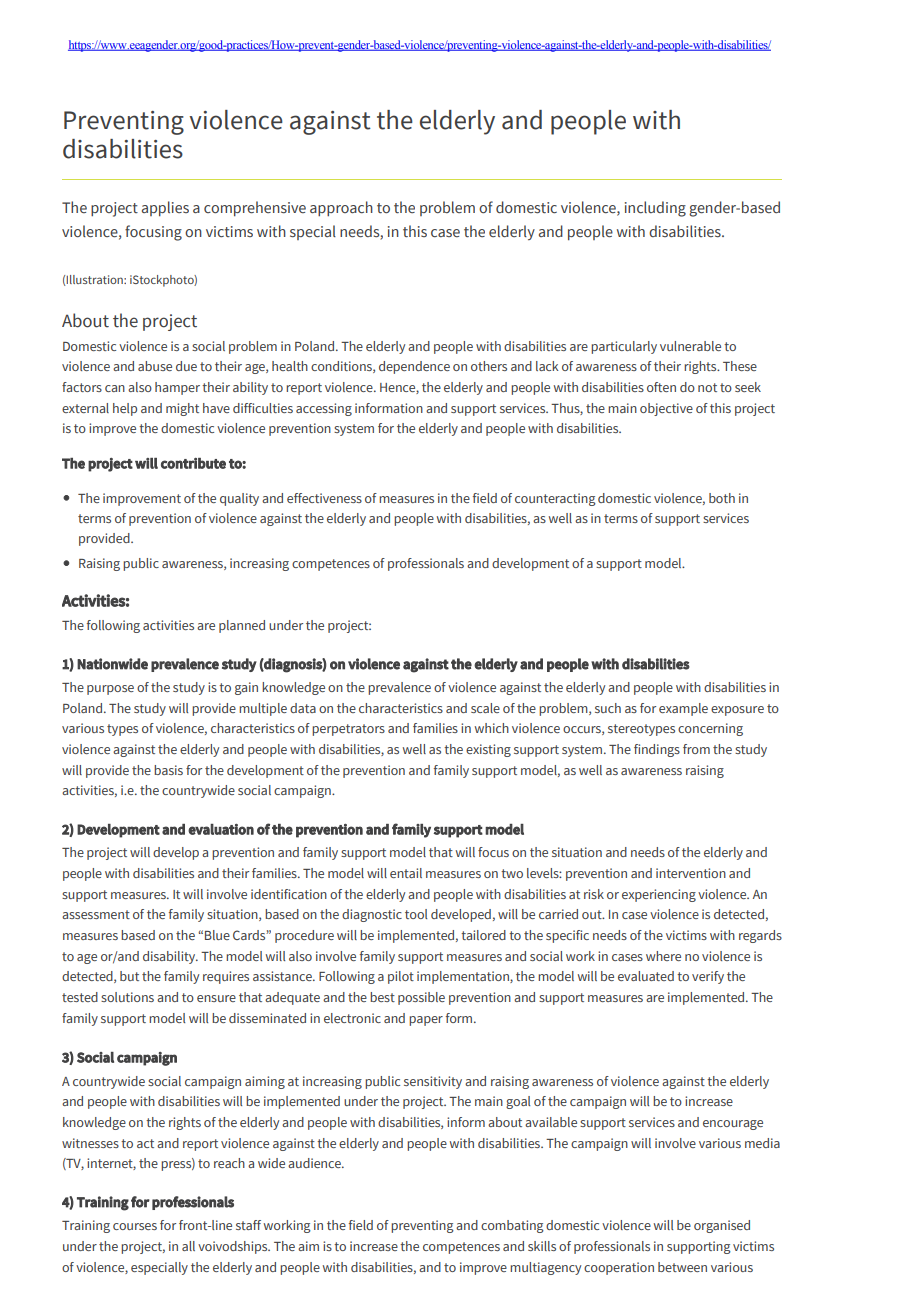 The width and height of the document is (924, 1308). What do you see at coordinates (135, 1226) in the document?
I see `courses` at bounding box center [135, 1226].
